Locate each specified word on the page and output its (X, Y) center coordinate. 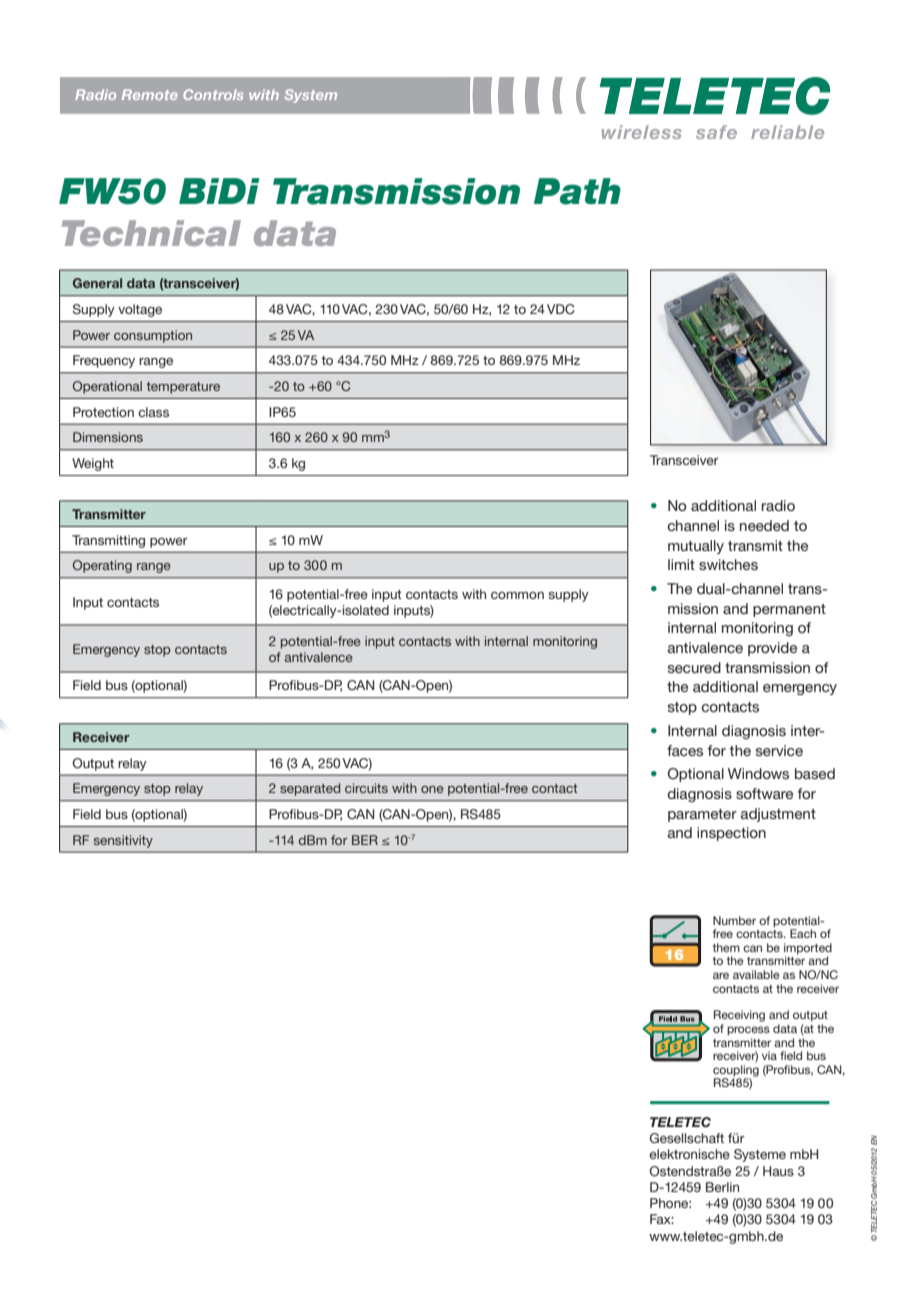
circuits (366, 788)
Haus (778, 1171)
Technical (151, 233)
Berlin (722, 1187)
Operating (102, 566)
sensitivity (123, 841)
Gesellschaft (687, 1138)
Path (577, 191)
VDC (560, 309)
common (517, 595)
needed (764, 525)
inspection (731, 834)
